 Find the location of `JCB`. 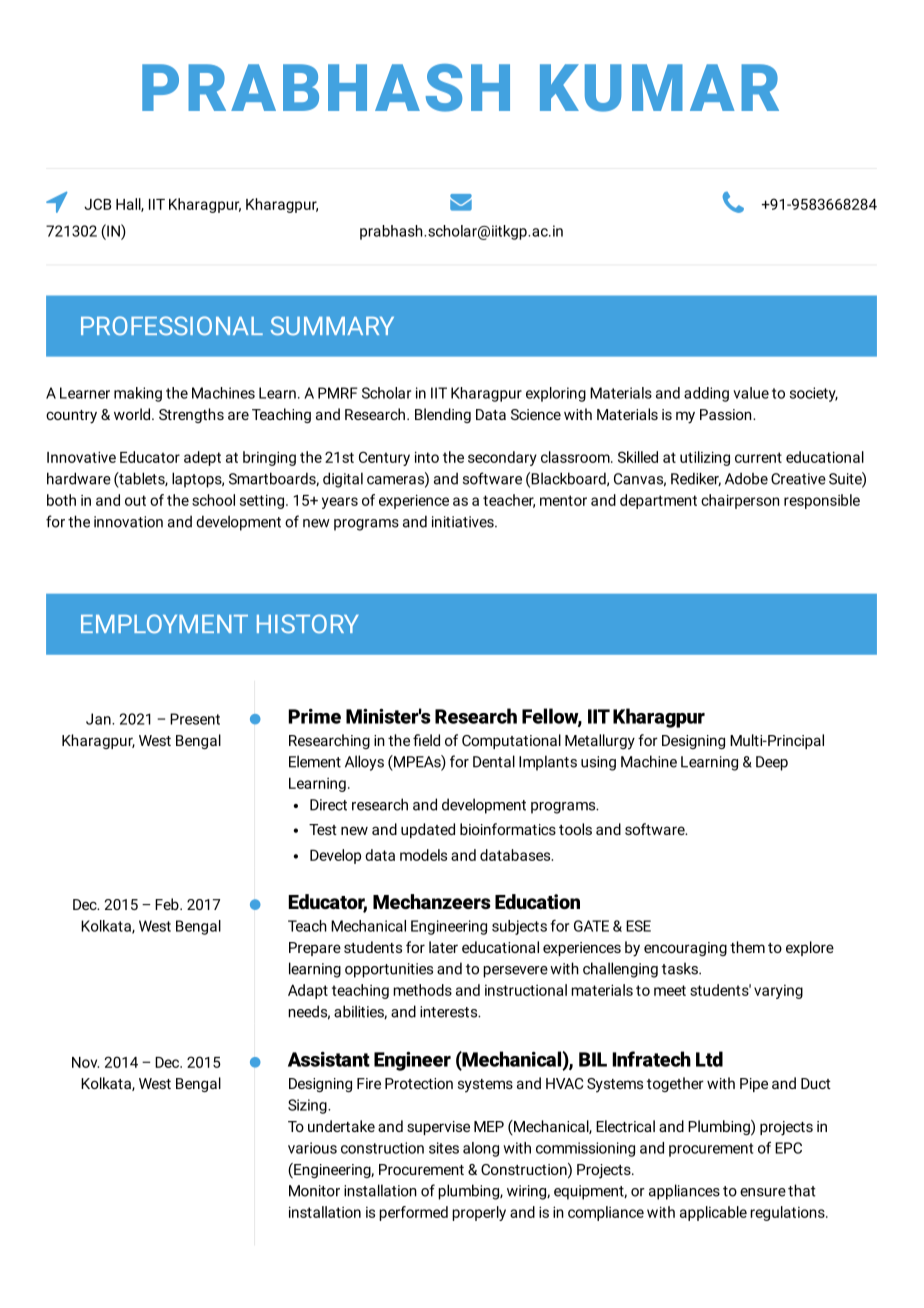

JCB is located at coordinates (97, 204).
